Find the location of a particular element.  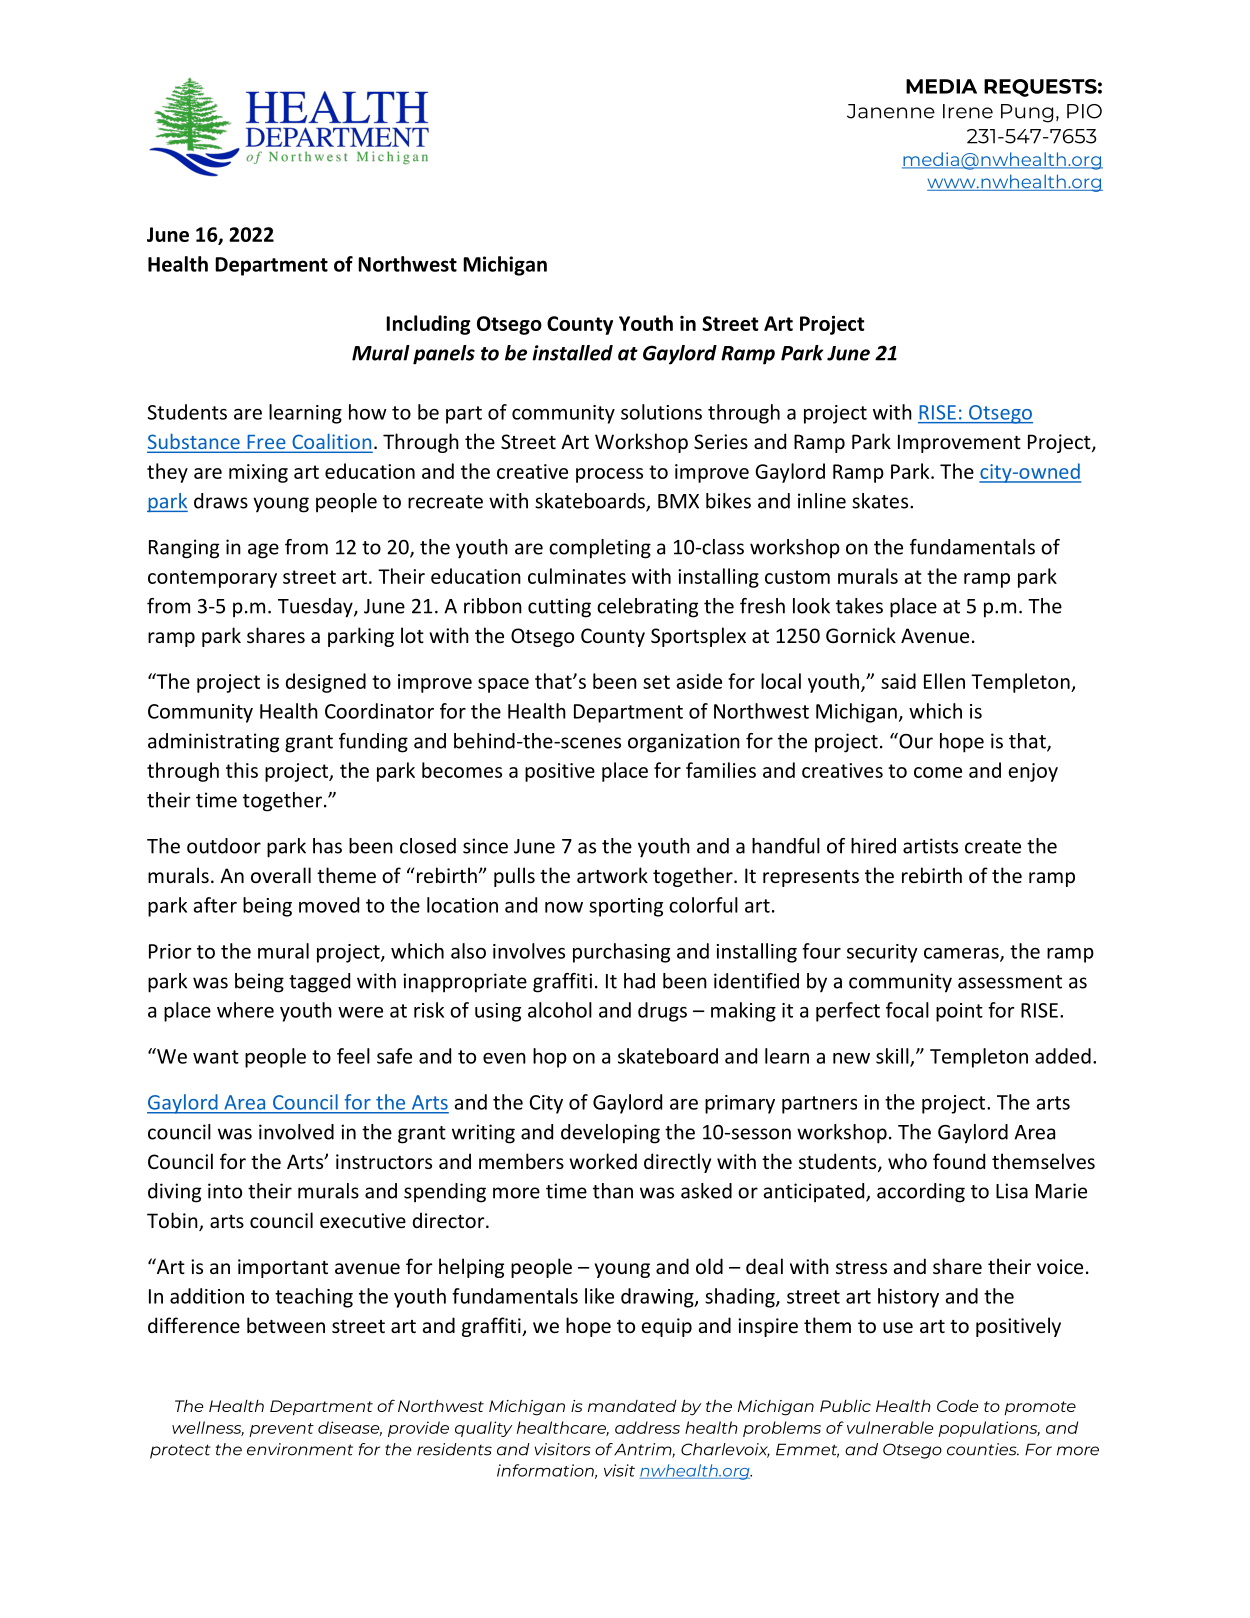

this is located at coordinates (242, 770).
